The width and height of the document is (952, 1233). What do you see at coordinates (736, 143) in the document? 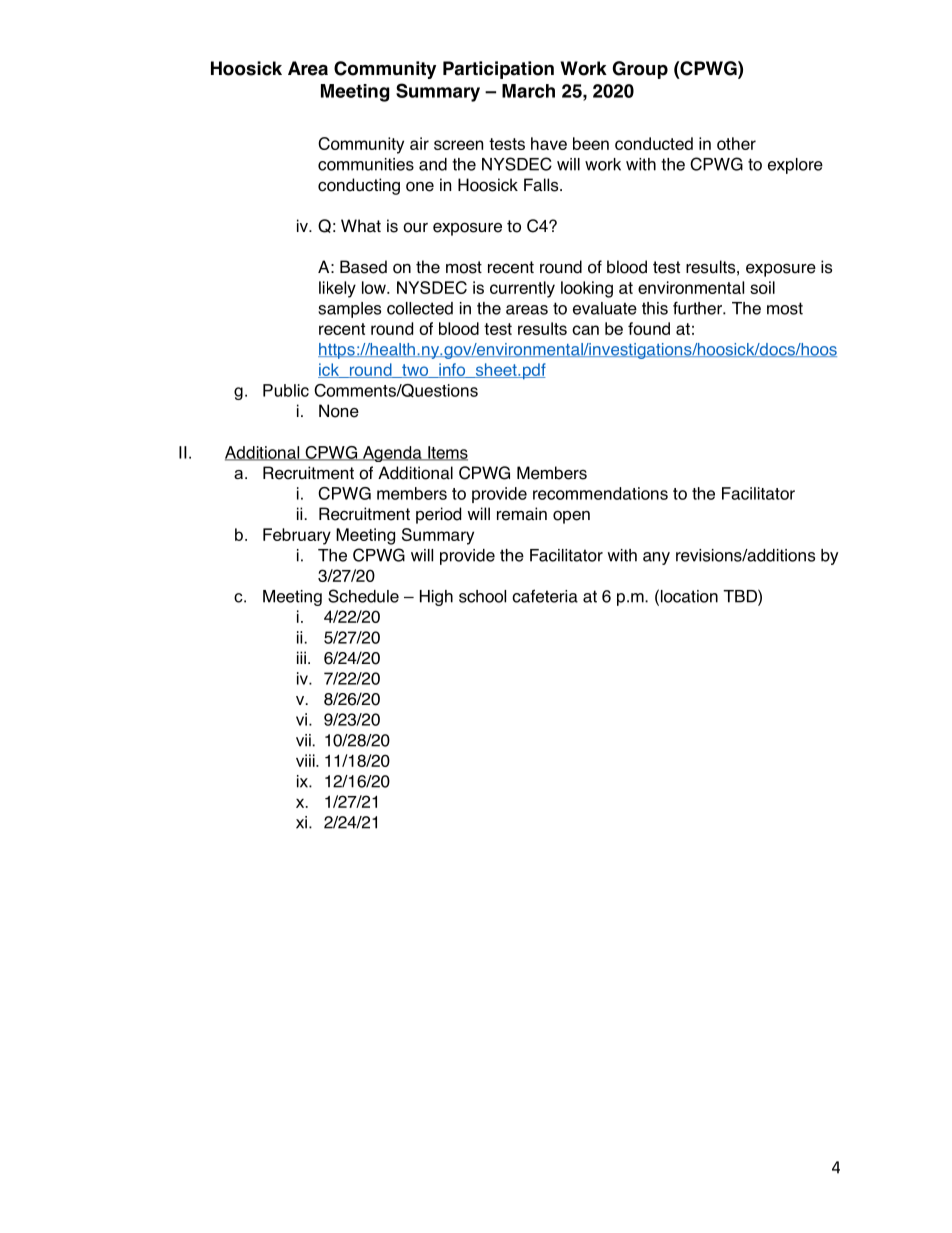
I see `other` at bounding box center [736, 143].
